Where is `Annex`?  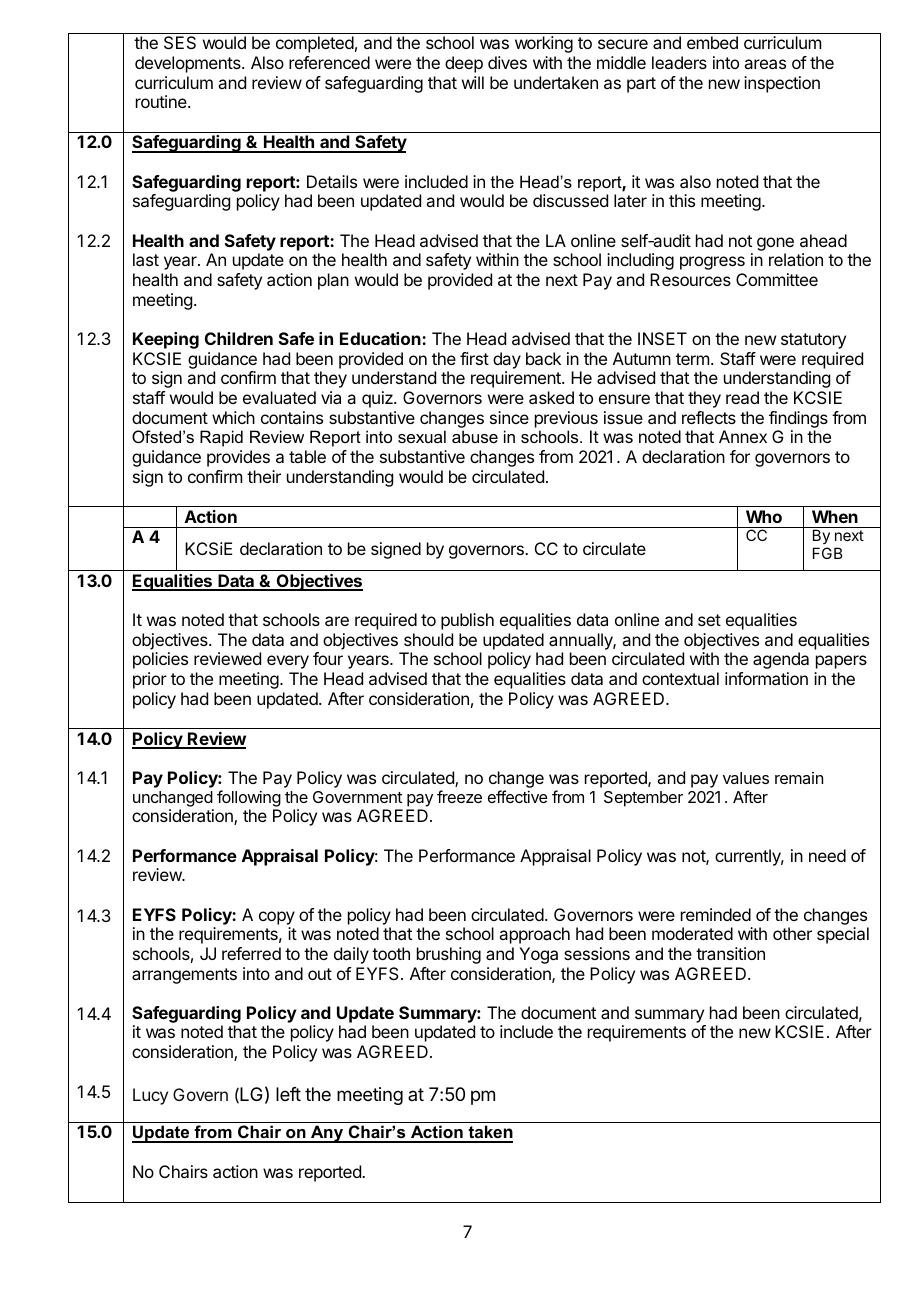 Annex is located at coordinates (743, 436).
